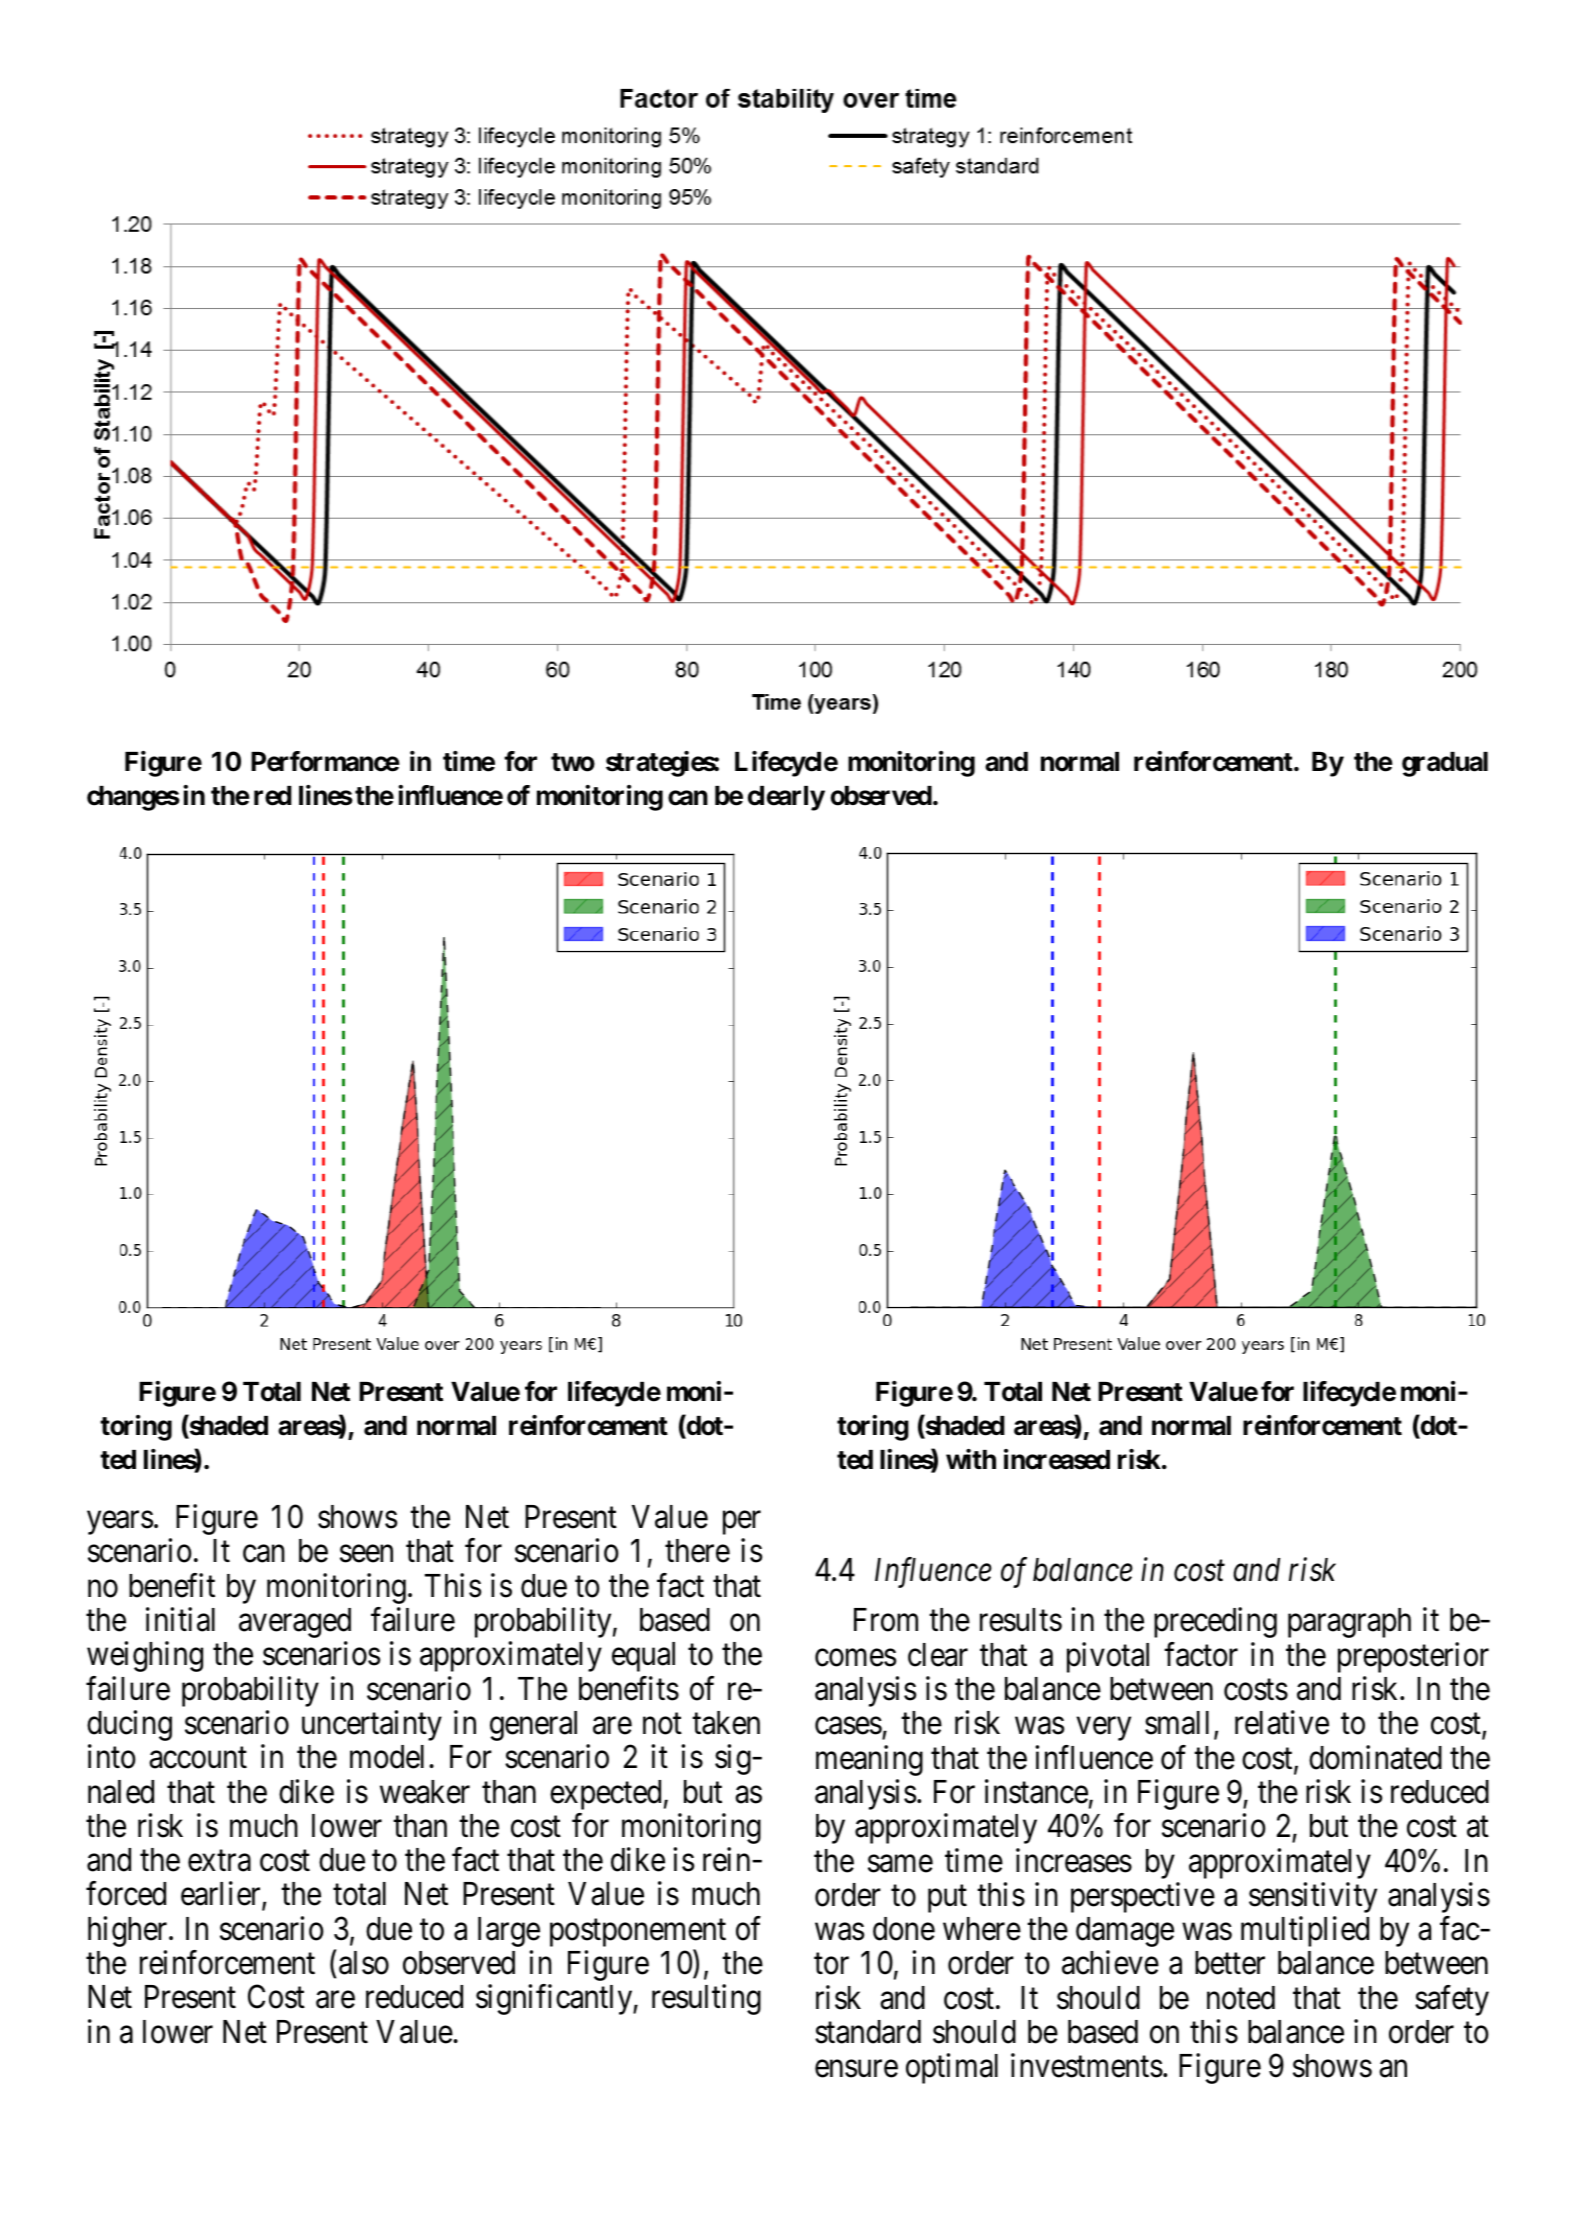  Describe the element at coordinates (868, 2032) in the screenshot. I see `standard` at that location.
